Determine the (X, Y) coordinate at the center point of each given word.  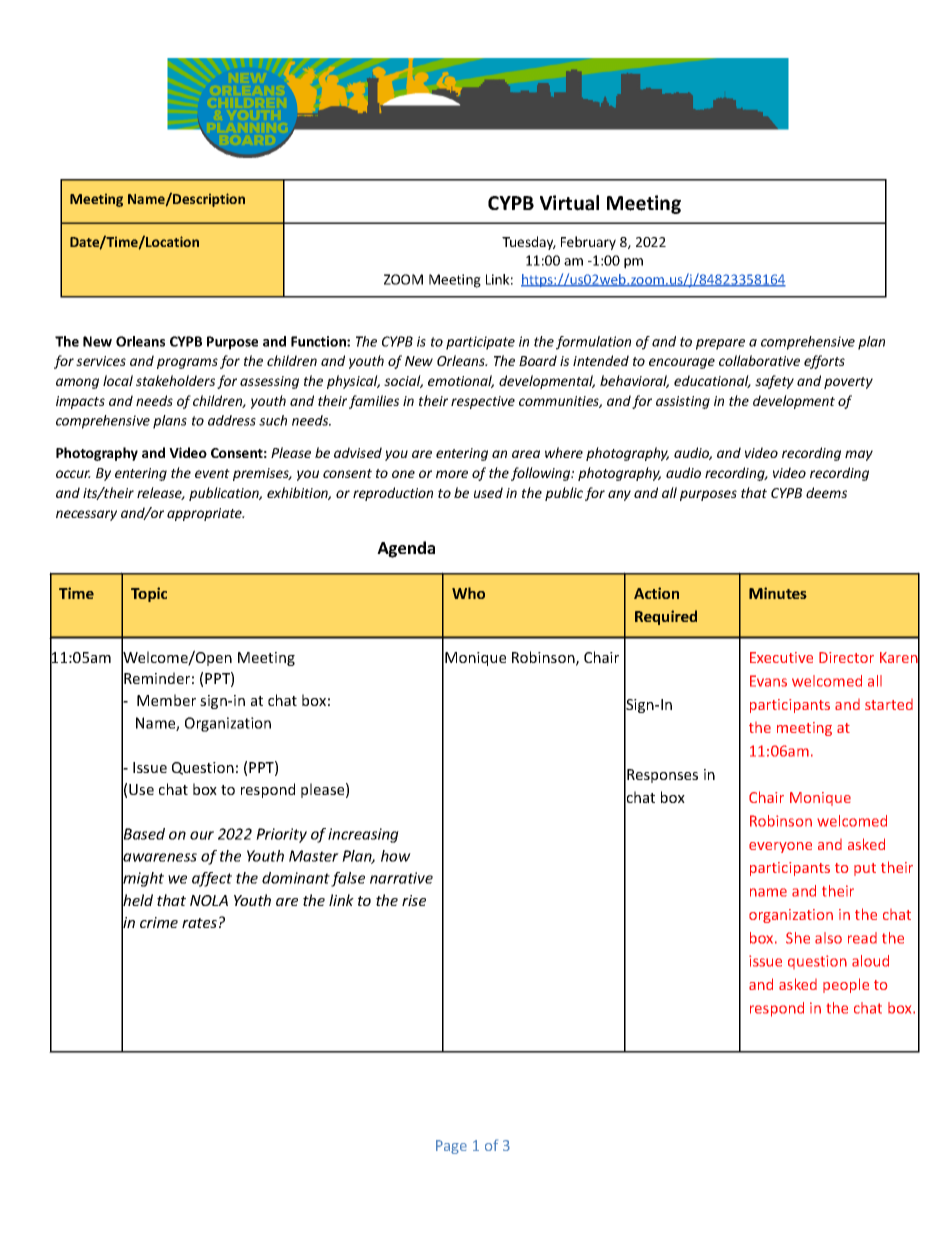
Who (468, 593)
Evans (768, 681)
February (588, 243)
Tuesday (529, 243)
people (846, 985)
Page (451, 1147)
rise (414, 900)
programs (187, 363)
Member (166, 700)
